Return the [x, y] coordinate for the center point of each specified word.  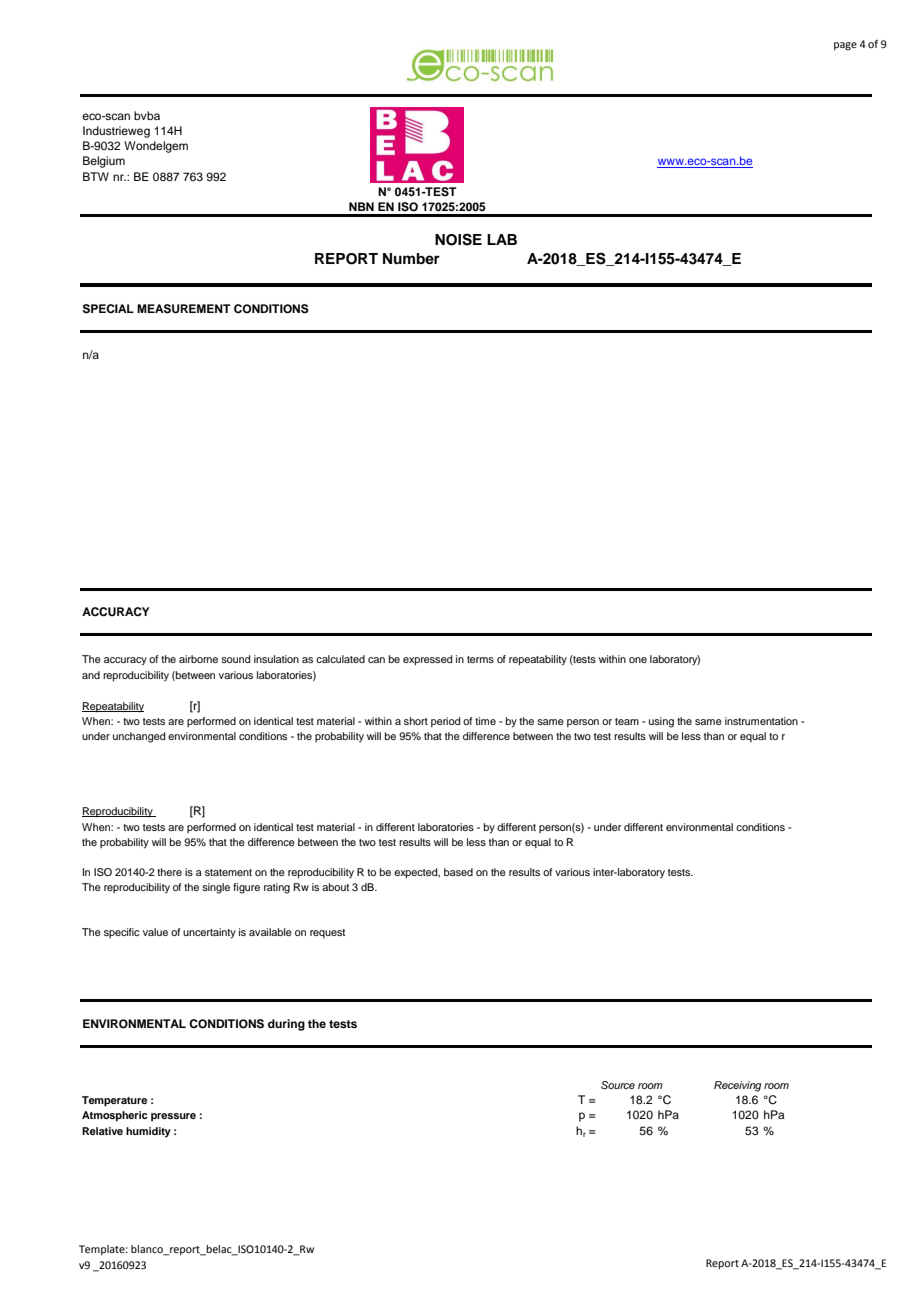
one [638, 660]
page [845, 46]
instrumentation [761, 721]
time [485, 721]
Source [618, 1085]
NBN [361, 206]
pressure [173, 1117]
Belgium [104, 162]
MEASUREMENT [184, 309]
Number [411, 259]
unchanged [139, 737]
